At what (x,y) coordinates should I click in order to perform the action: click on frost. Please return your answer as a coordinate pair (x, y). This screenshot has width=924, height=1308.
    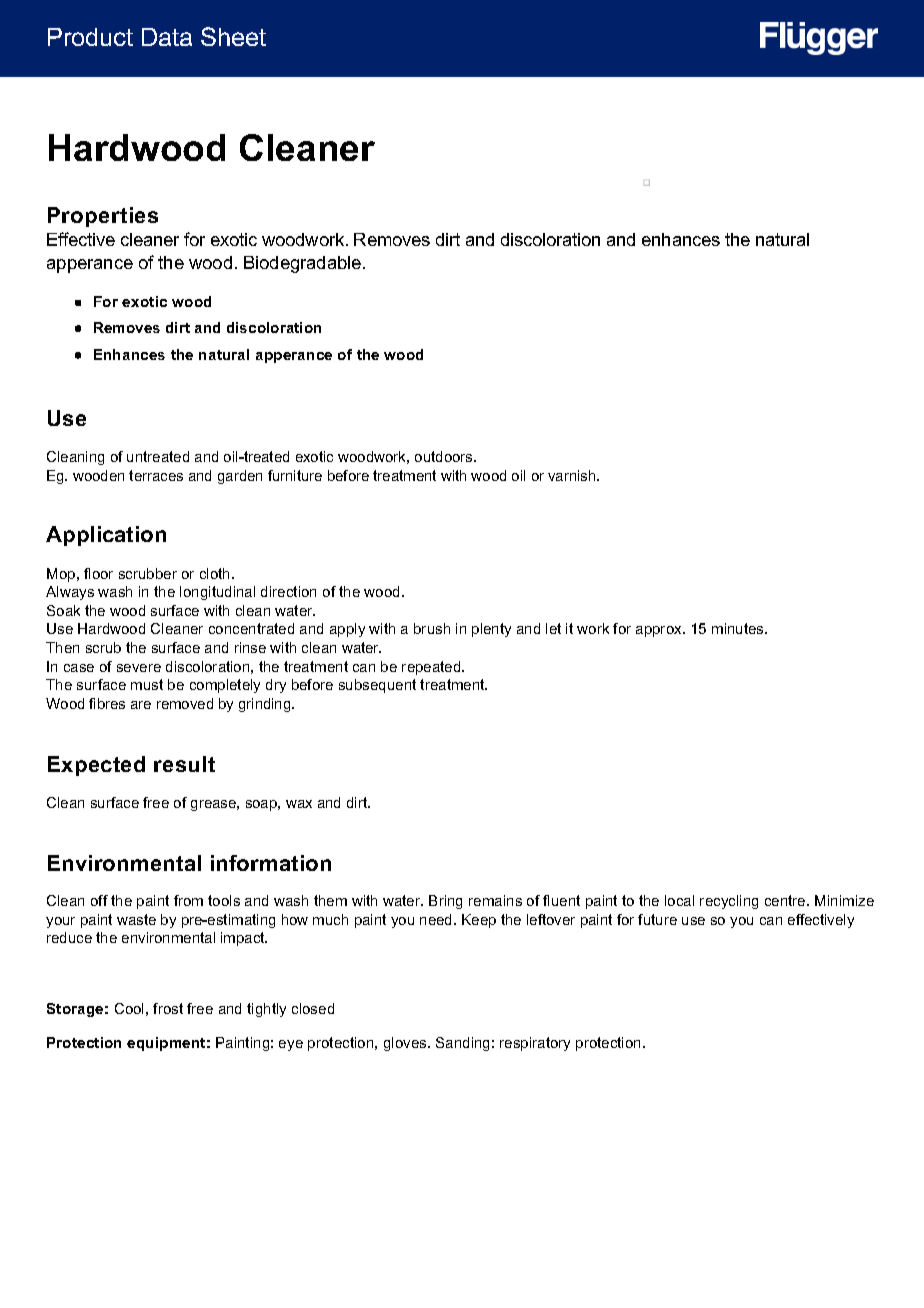
    Looking at the image, I should click on (168, 1008).
